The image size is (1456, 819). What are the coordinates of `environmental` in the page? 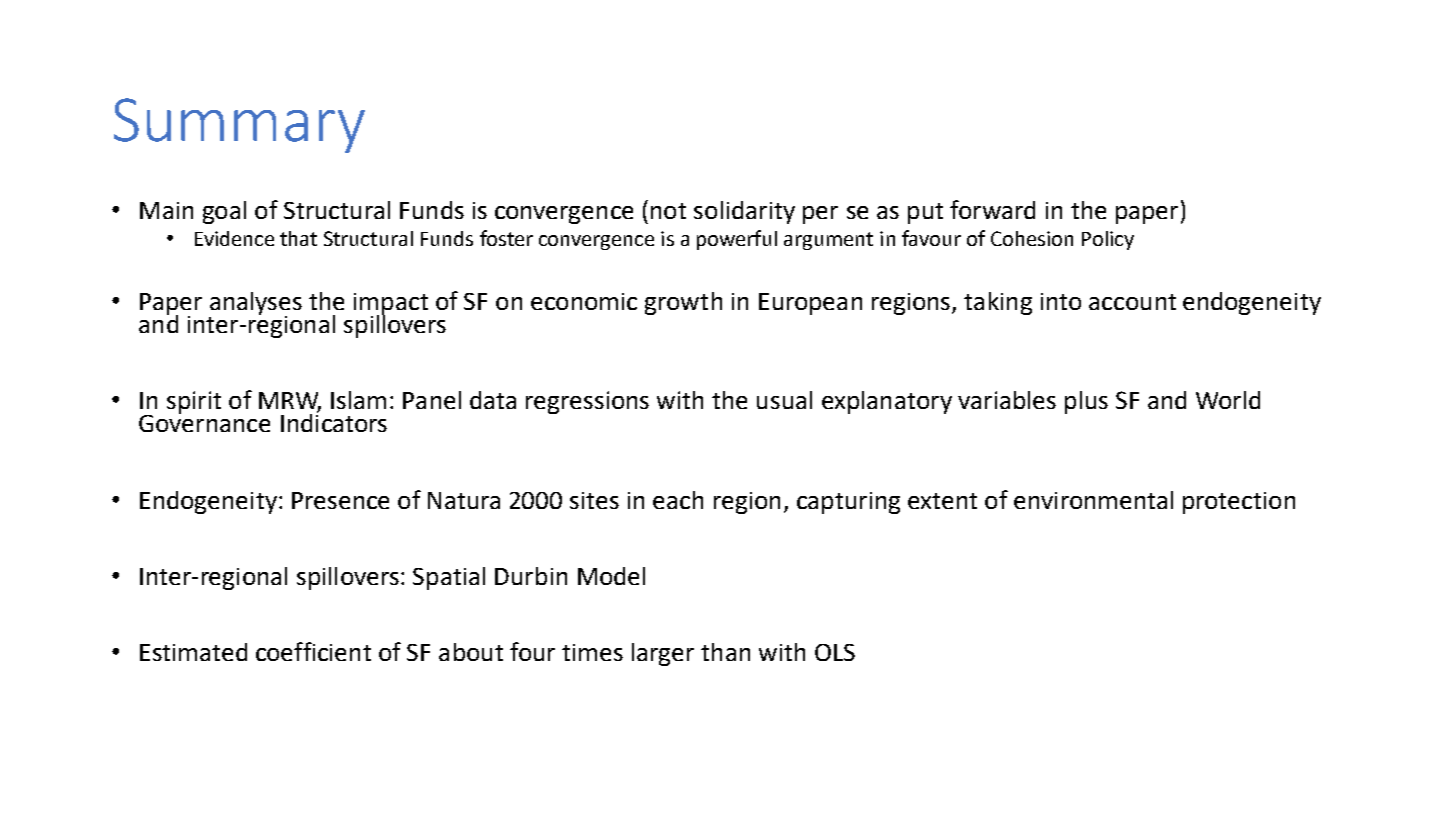 It's located at (1093, 500).
